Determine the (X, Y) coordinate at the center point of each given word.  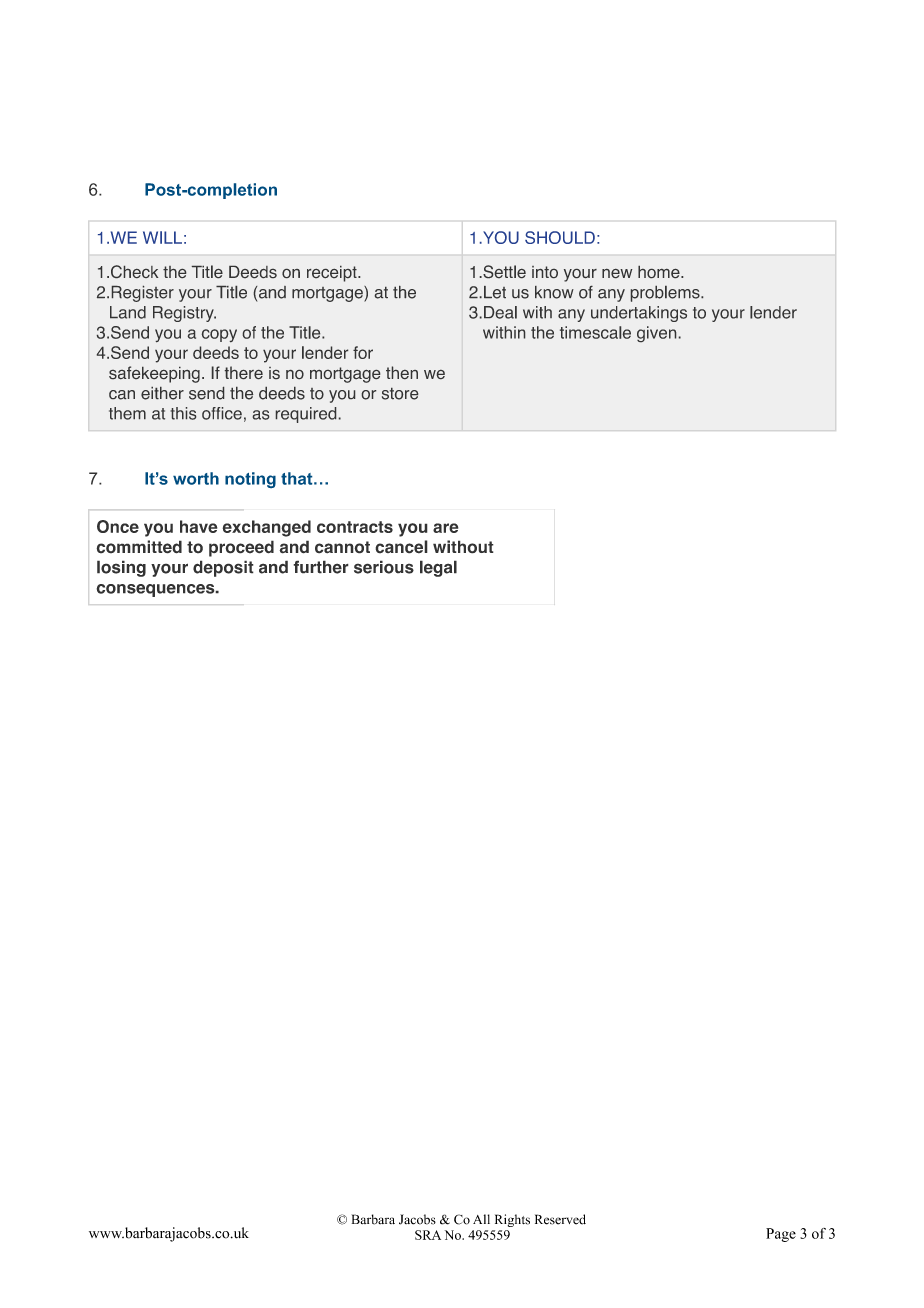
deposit (223, 568)
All (481, 1219)
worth (196, 478)
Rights (512, 1220)
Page (781, 1235)
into (545, 272)
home (660, 272)
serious (384, 567)
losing (121, 568)
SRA (428, 1235)
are (446, 528)
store (400, 394)
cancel (401, 547)
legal (438, 568)
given (656, 334)
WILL (162, 237)
